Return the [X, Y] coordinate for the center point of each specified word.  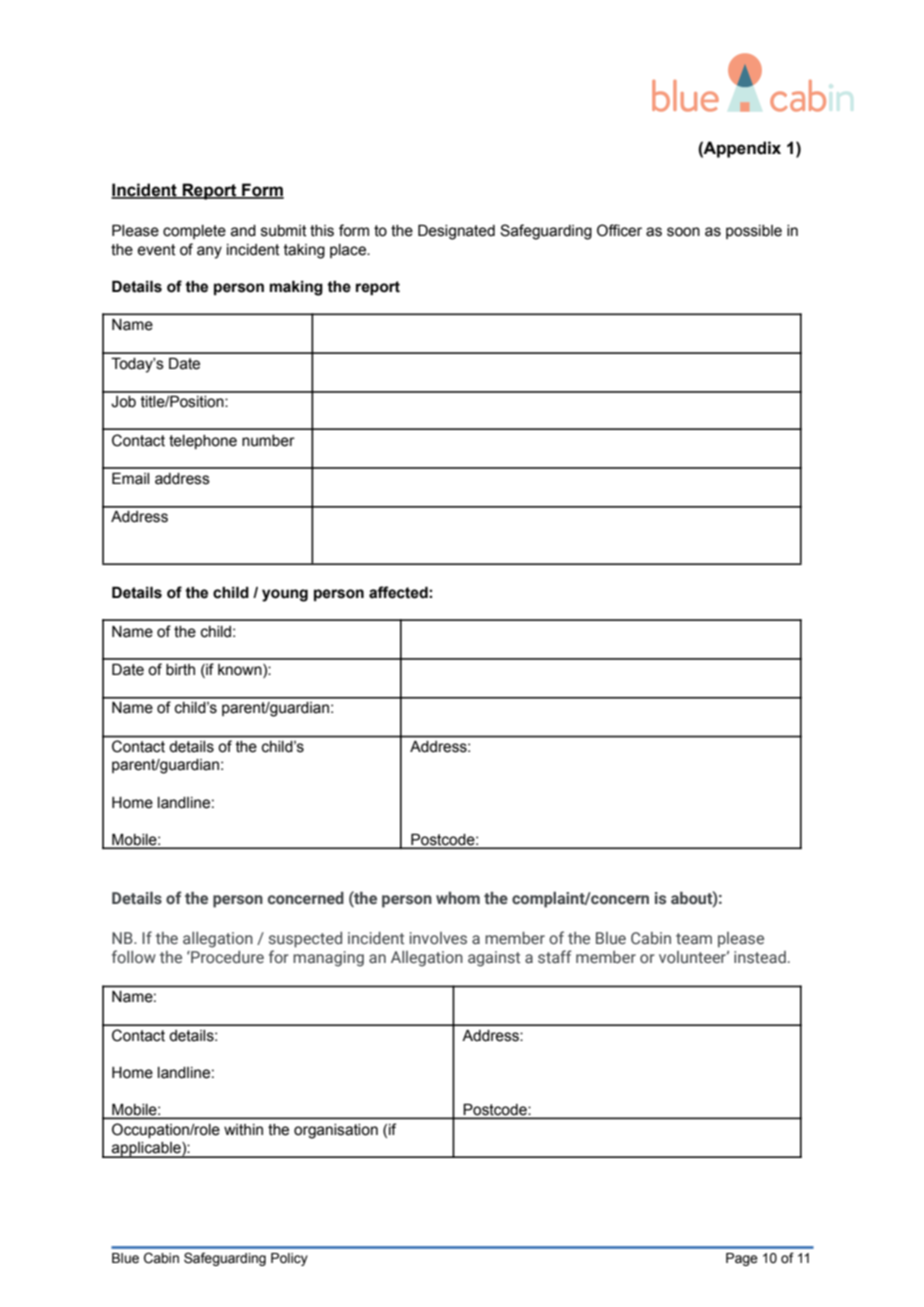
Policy [289, 1259]
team [694, 938]
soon [683, 232]
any [209, 252]
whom [458, 898]
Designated [456, 232]
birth [180, 670]
